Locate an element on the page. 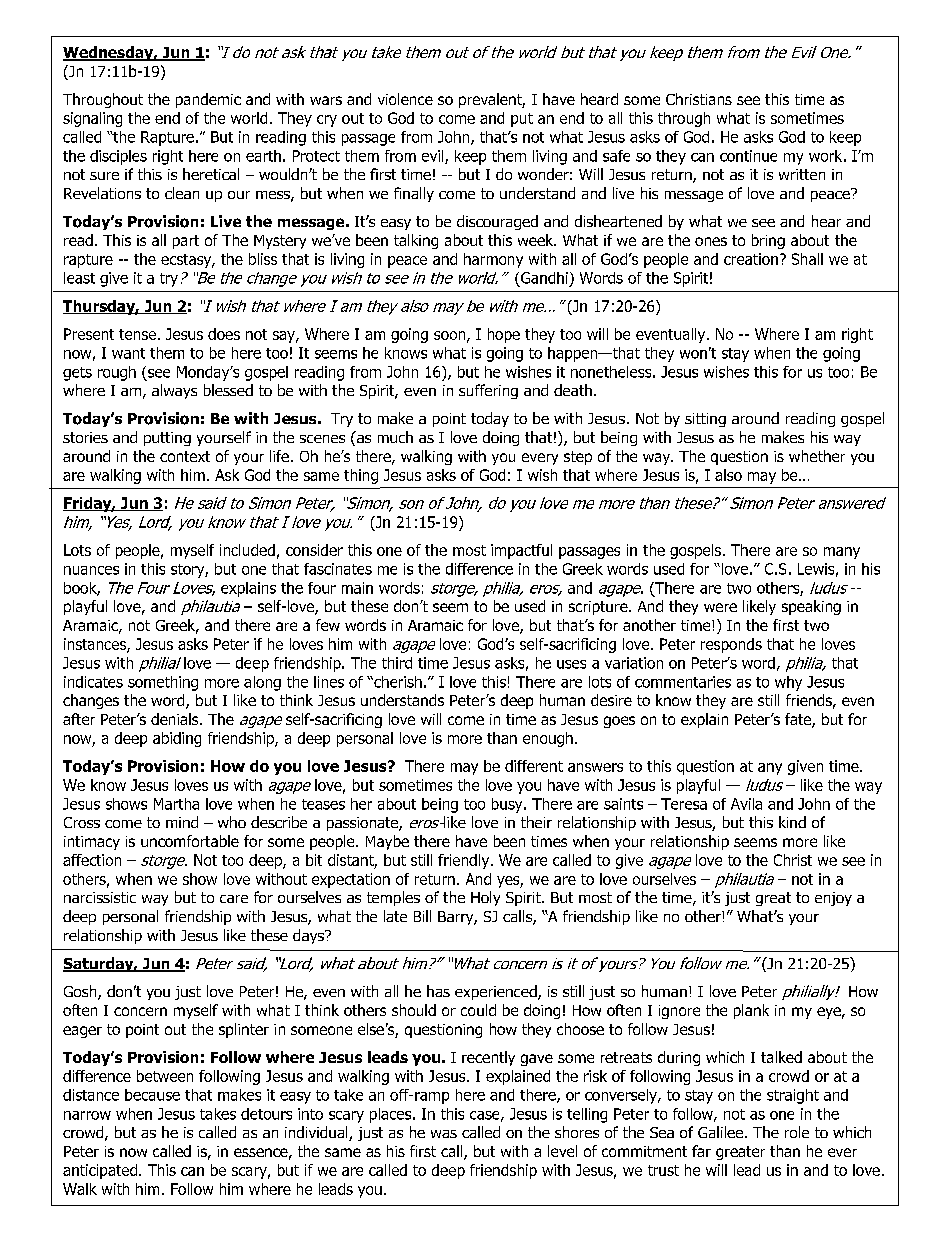  violence is located at coordinates (405, 99).
